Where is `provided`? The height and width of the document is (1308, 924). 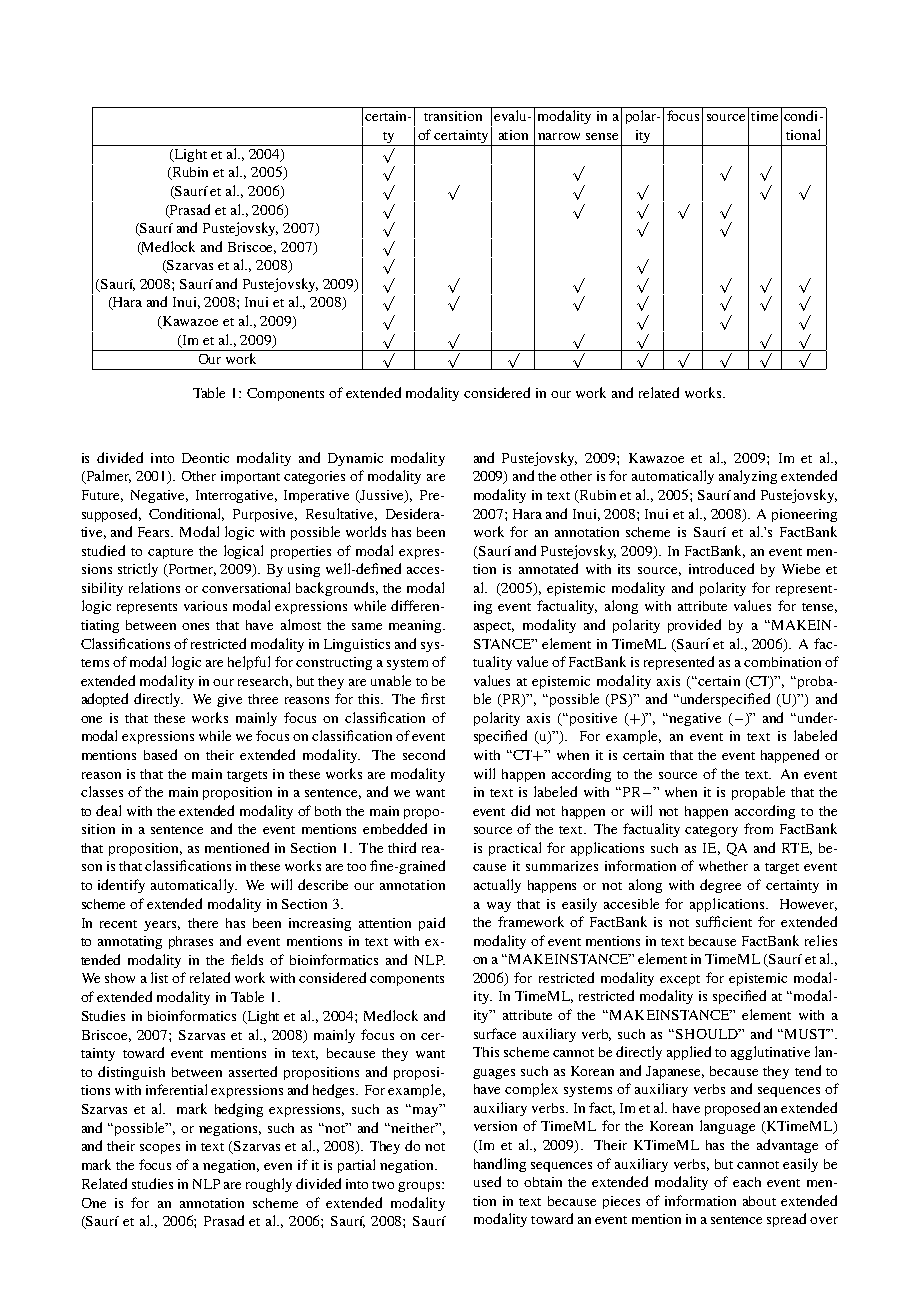
provided is located at coordinates (694, 626).
